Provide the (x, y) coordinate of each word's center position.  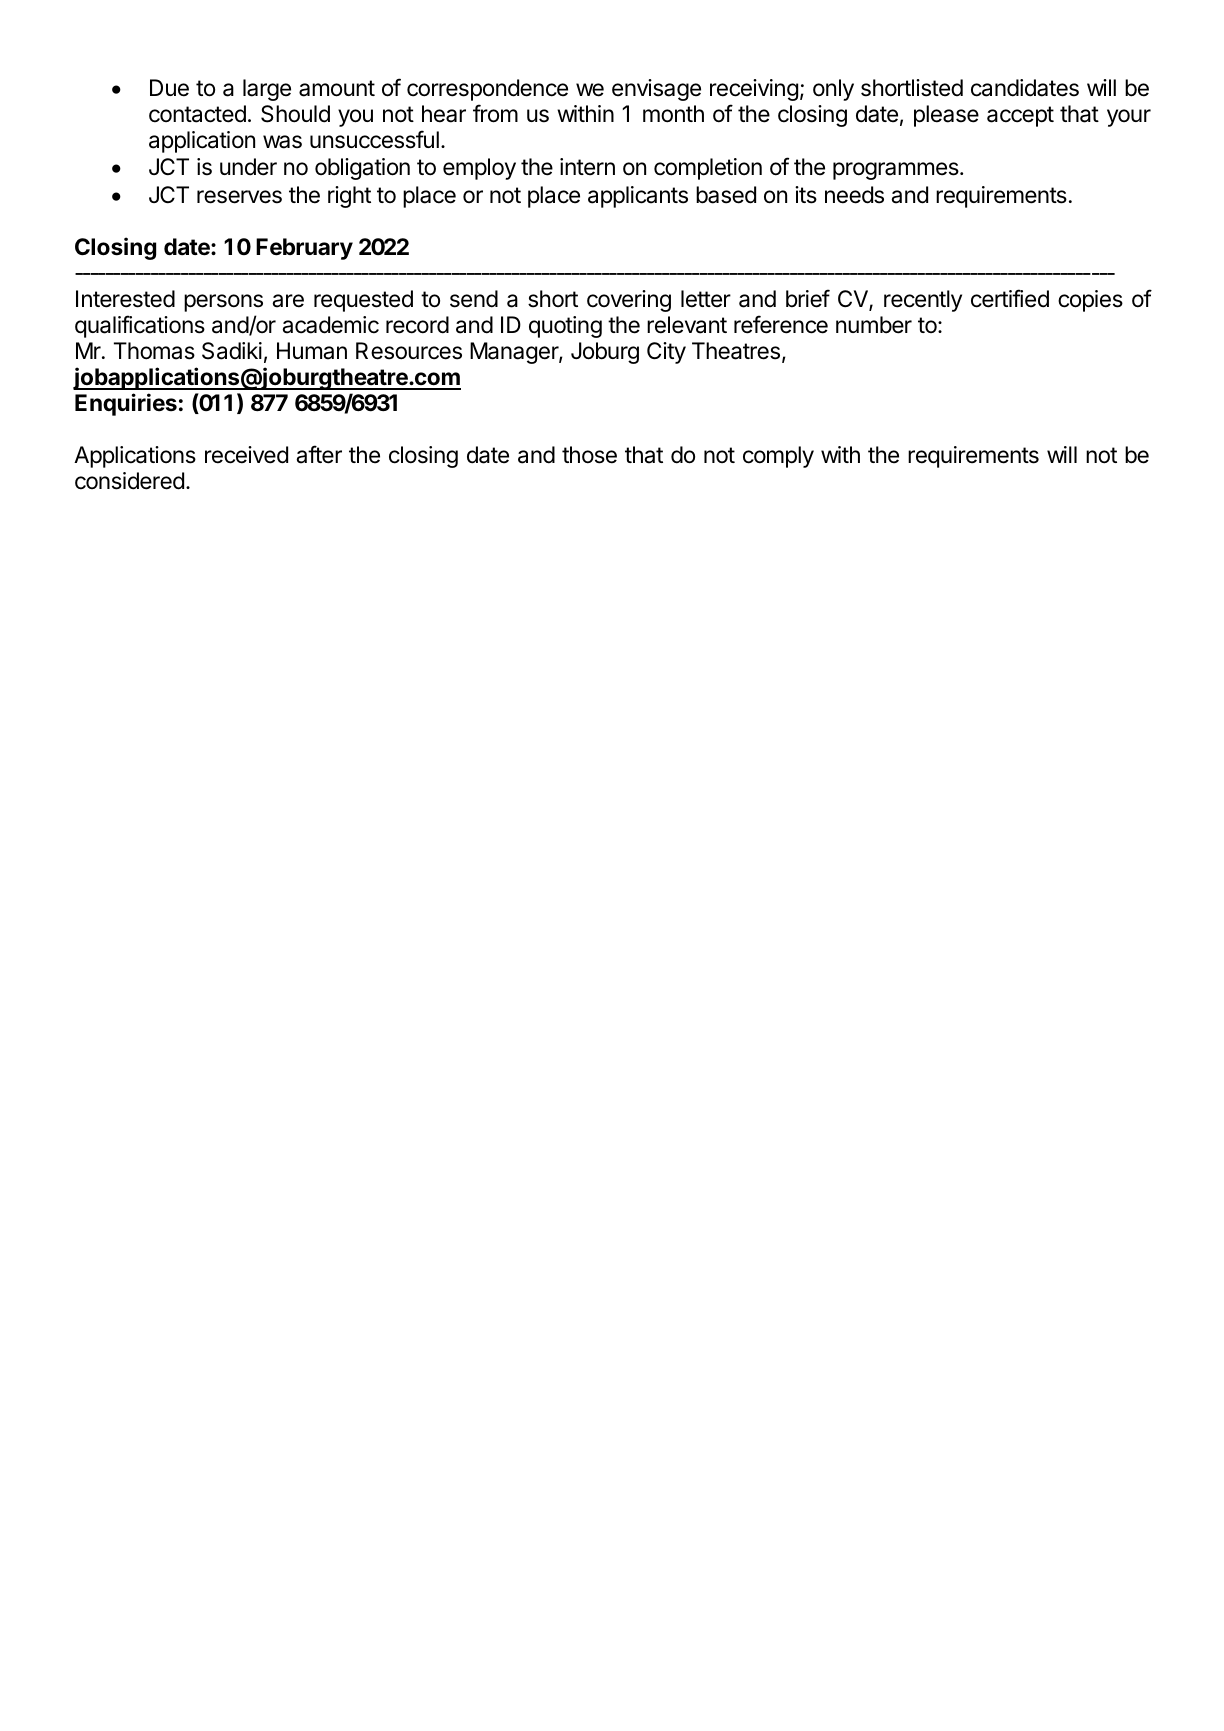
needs (854, 195)
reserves (239, 197)
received (246, 455)
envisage (656, 90)
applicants (638, 197)
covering (629, 301)
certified (1010, 298)
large (267, 90)
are (288, 301)
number (874, 325)
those (589, 455)
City (666, 353)
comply (778, 457)
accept (1020, 116)
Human (312, 351)
